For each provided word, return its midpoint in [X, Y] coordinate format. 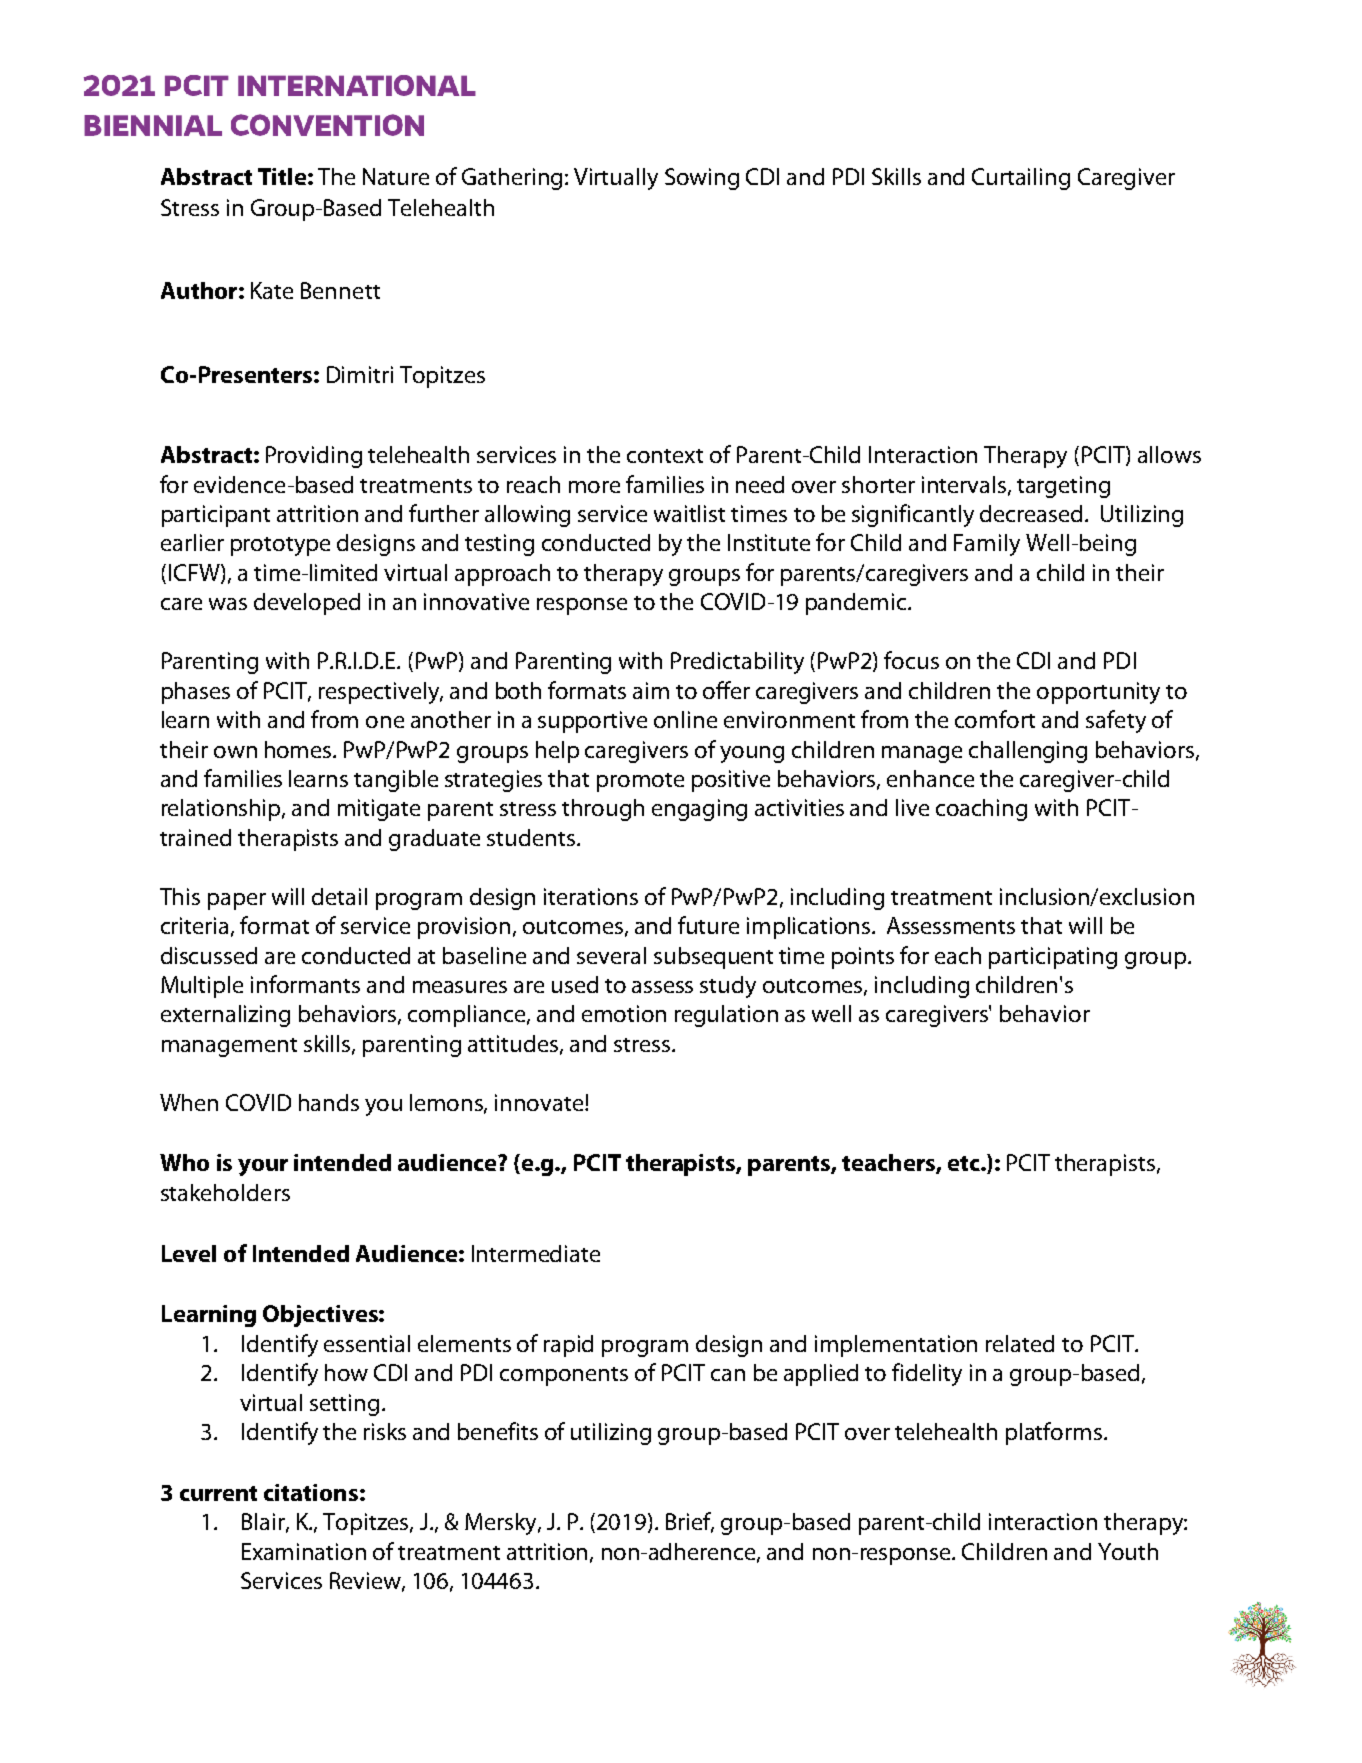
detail [339, 896]
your [263, 1167]
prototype [280, 546]
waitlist [689, 513]
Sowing [702, 179]
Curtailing [1021, 179]
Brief [690, 1522]
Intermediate [536, 1253]
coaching [981, 810]
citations [311, 1492]
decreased [1031, 513]
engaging [699, 810]
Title [282, 176]
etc [965, 1163]
